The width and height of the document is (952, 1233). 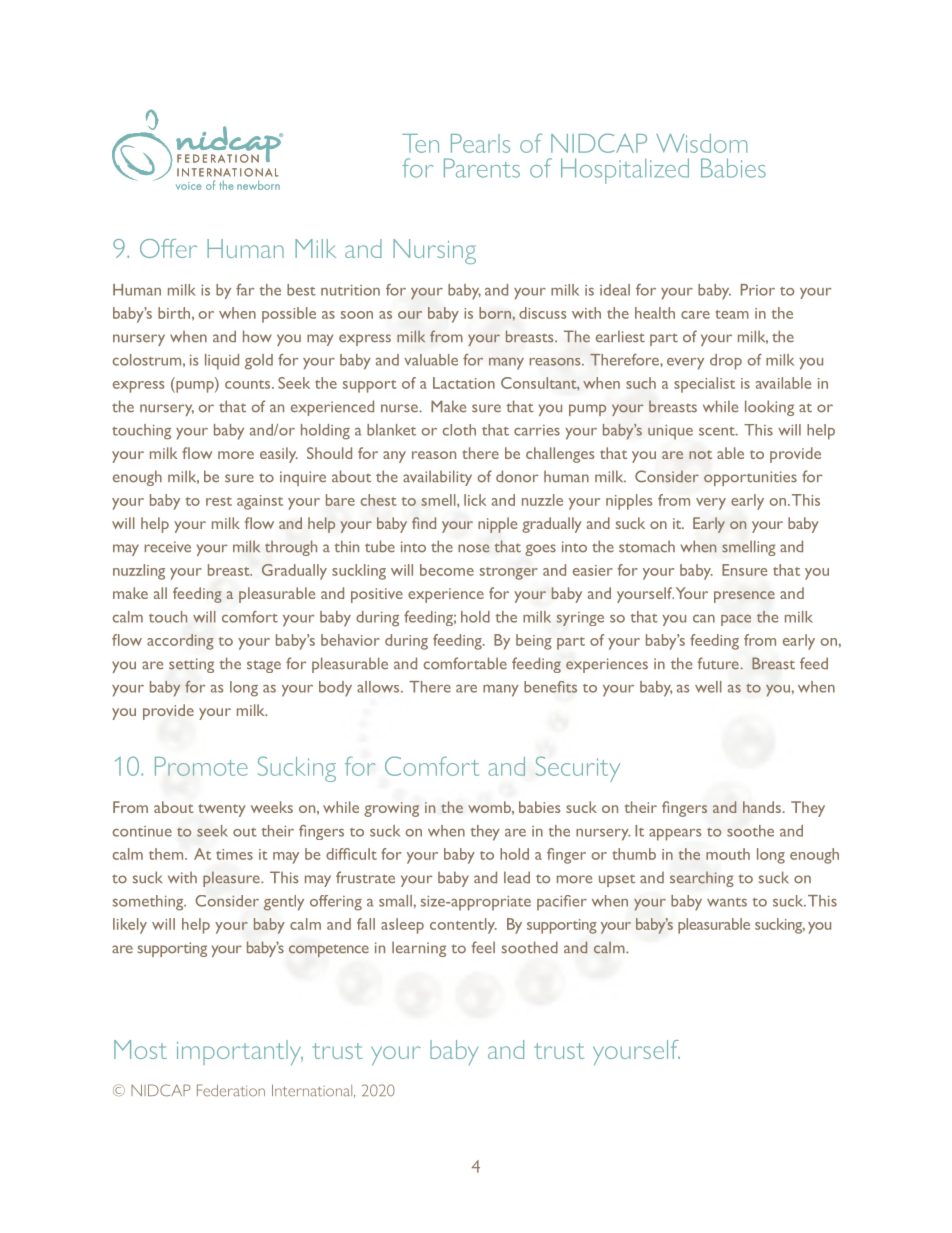 I want to click on learning, so click(x=419, y=949).
